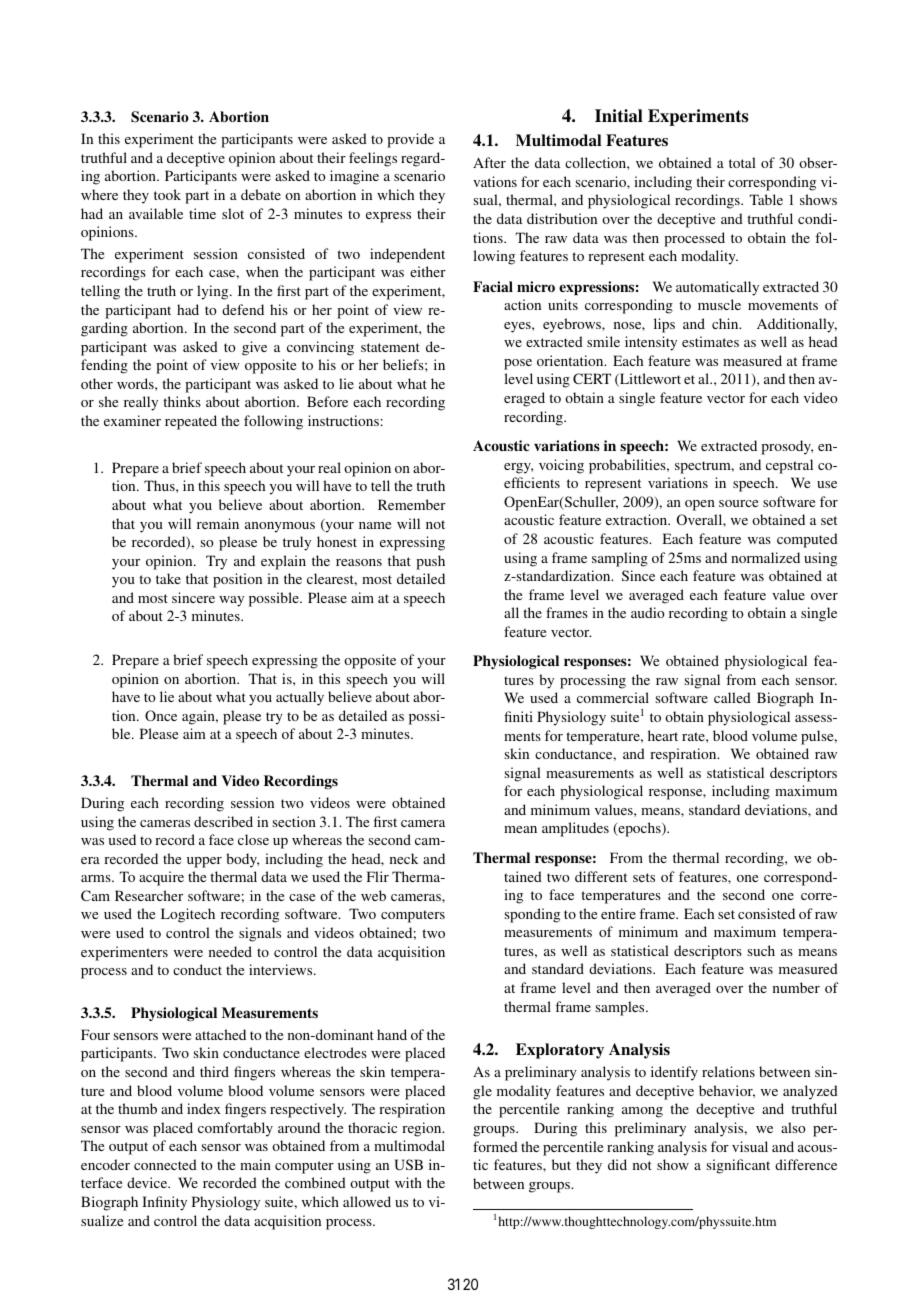 The width and height of the image is (924, 1308). I want to click on repeated, so click(191, 422).
